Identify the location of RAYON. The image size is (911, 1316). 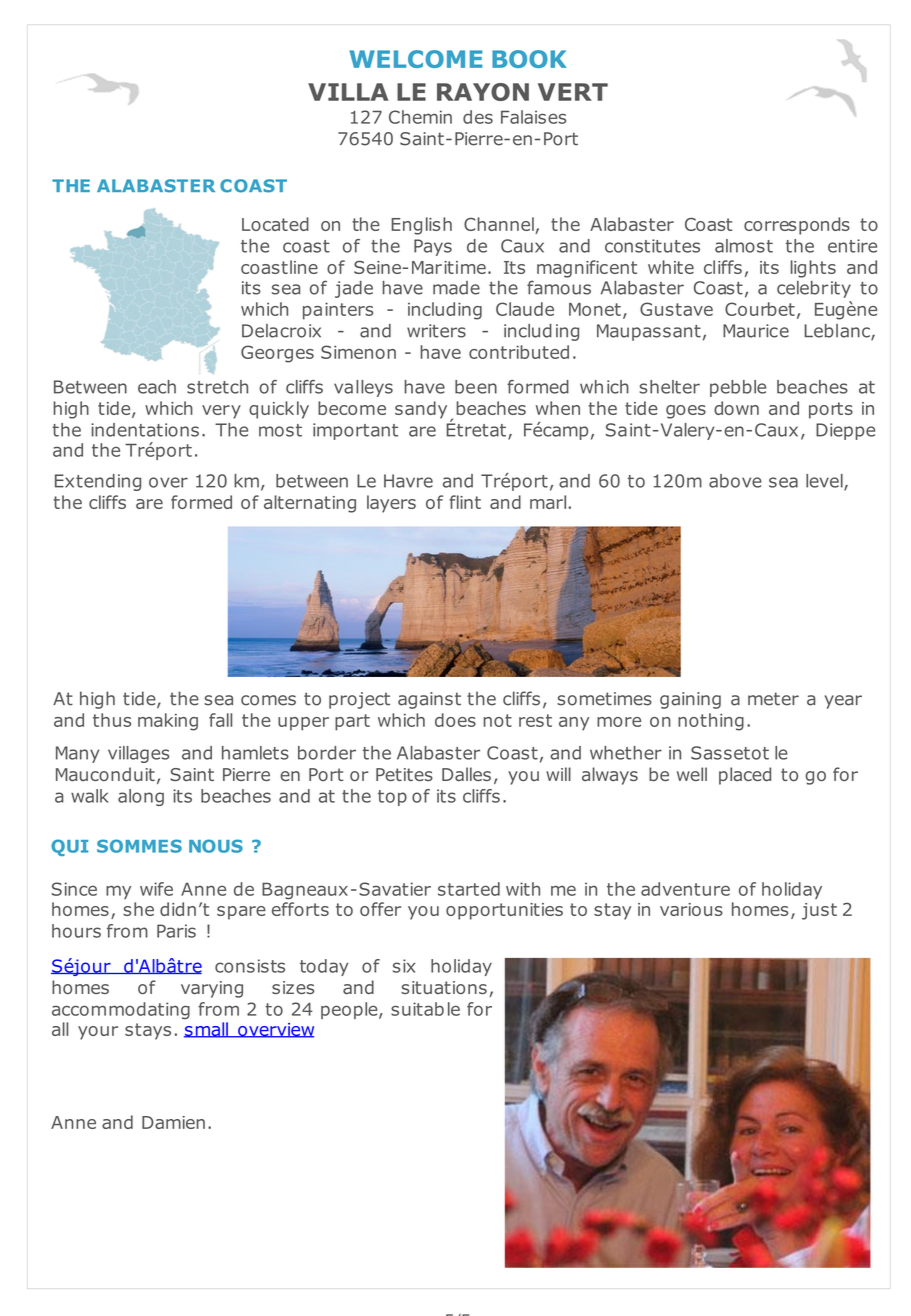
(483, 92).
